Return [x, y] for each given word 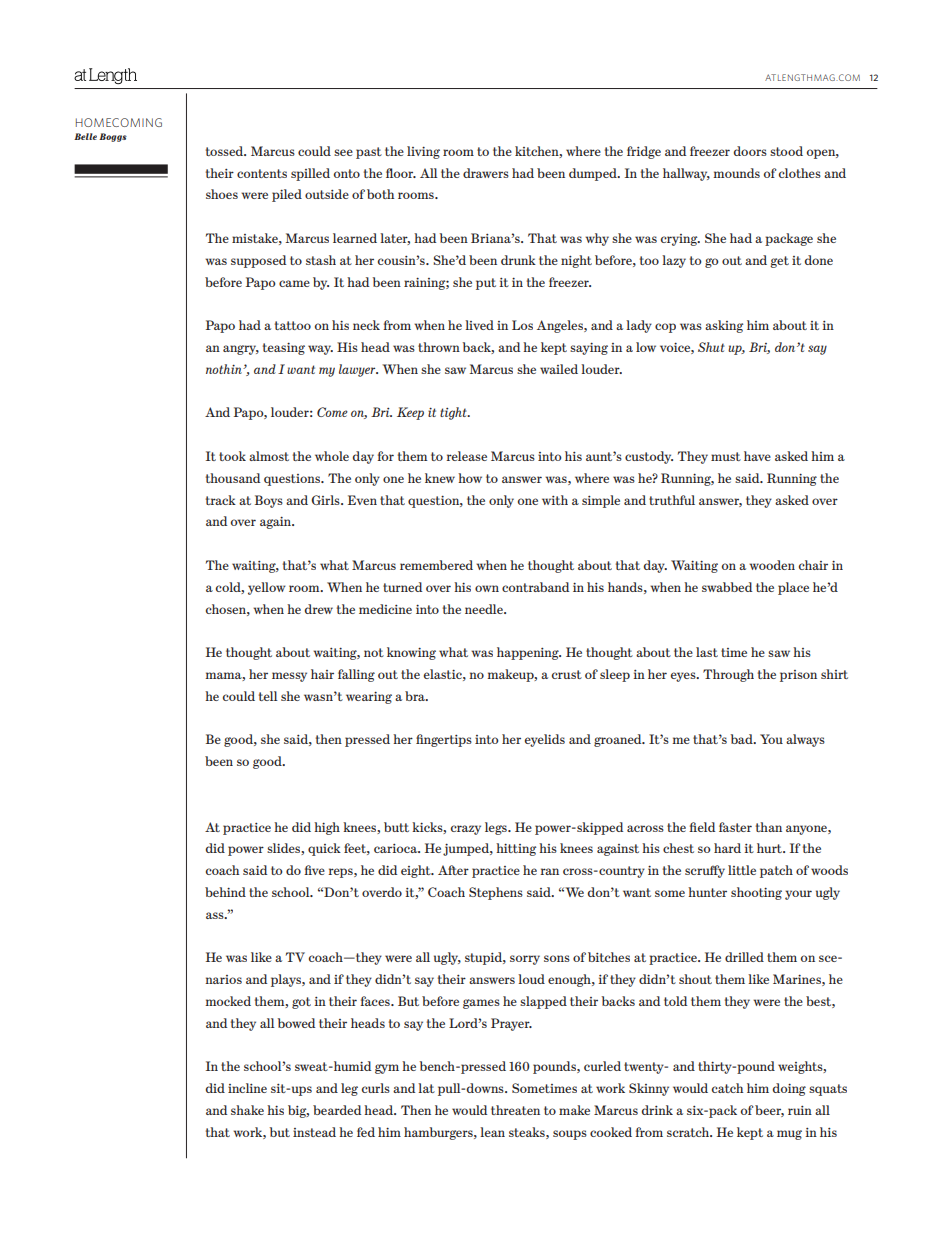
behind [225, 892]
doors [750, 151]
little [742, 870]
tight [454, 413]
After [453, 870]
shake [247, 1110]
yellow [267, 588]
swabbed [727, 587]
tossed [226, 151]
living [423, 152]
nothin [225, 369]
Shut [711, 347]
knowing [411, 653]
